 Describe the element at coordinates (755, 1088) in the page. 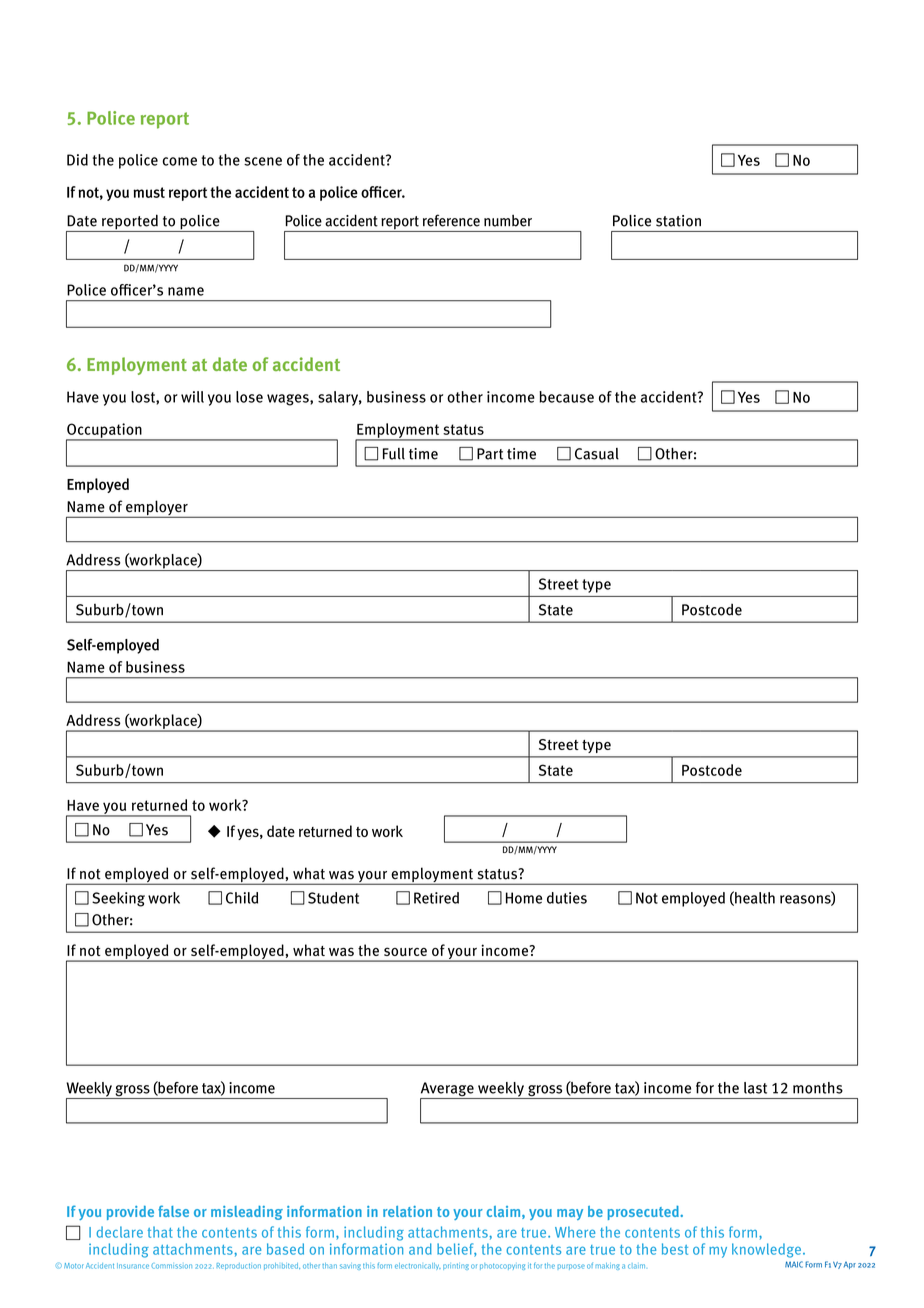

I see `last` at that location.
